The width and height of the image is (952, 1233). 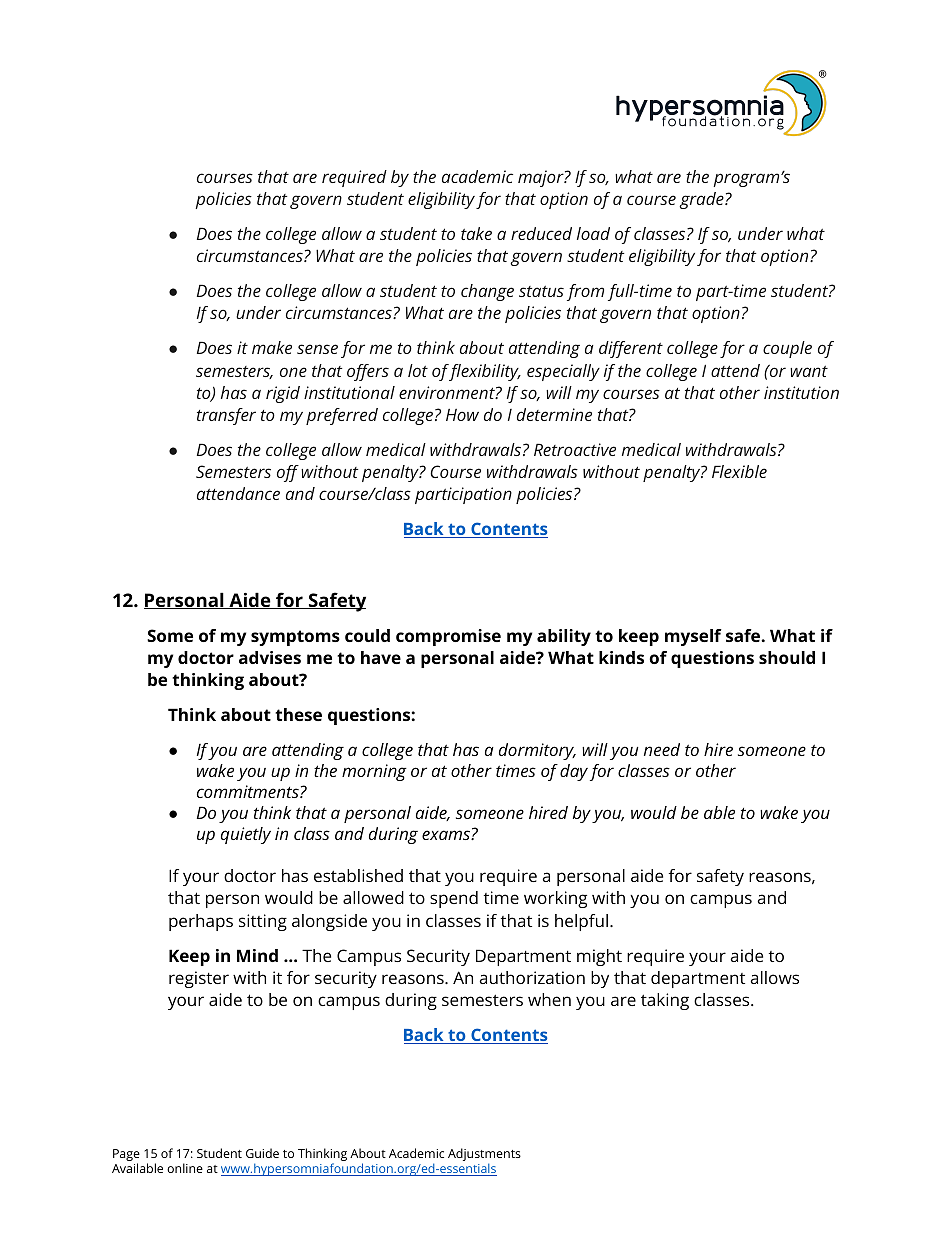 What do you see at coordinates (270, 657) in the image?
I see `advises` at bounding box center [270, 657].
